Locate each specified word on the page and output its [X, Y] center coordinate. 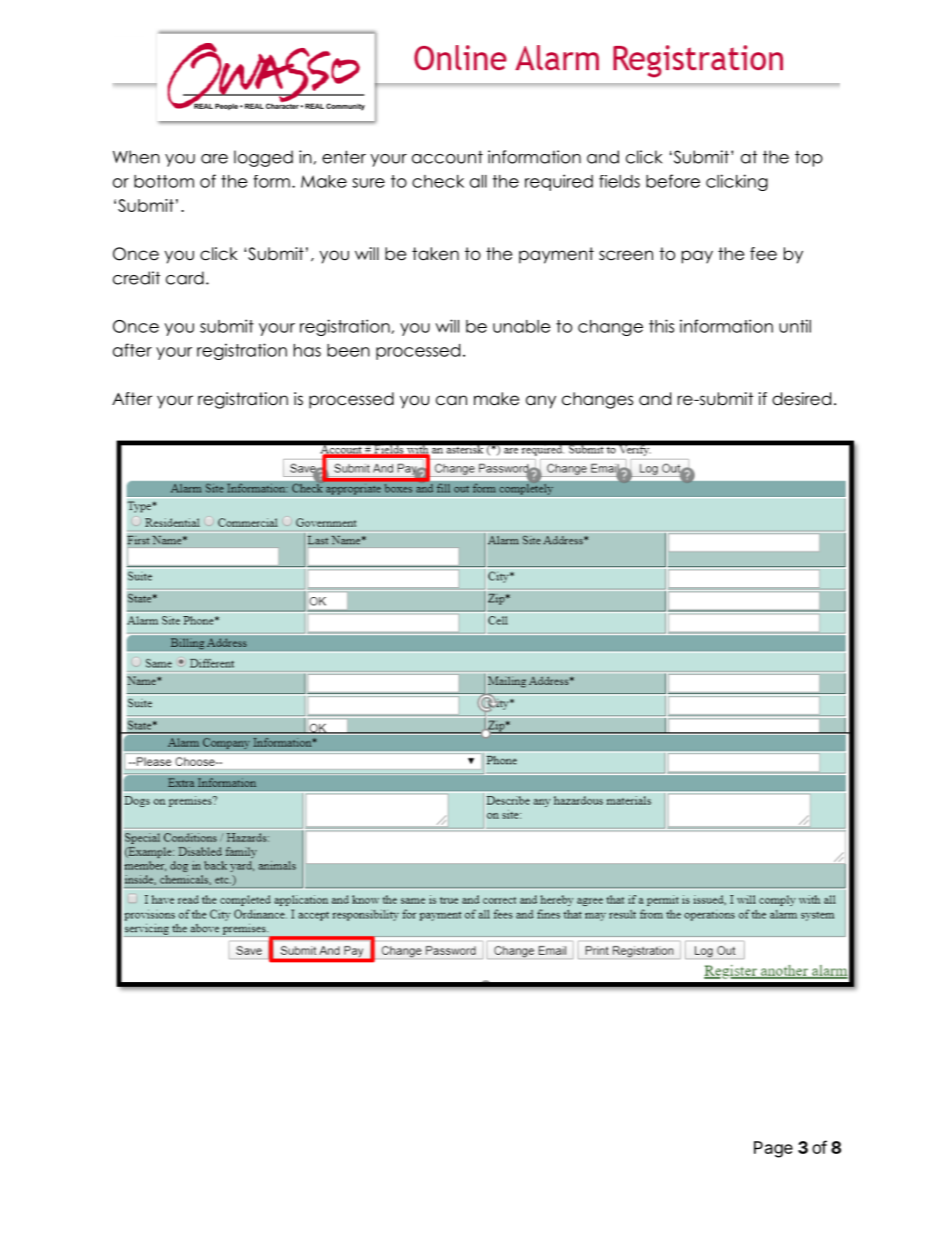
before [673, 181]
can [451, 400]
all [478, 181]
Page [773, 1149]
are [214, 159]
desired [801, 399]
